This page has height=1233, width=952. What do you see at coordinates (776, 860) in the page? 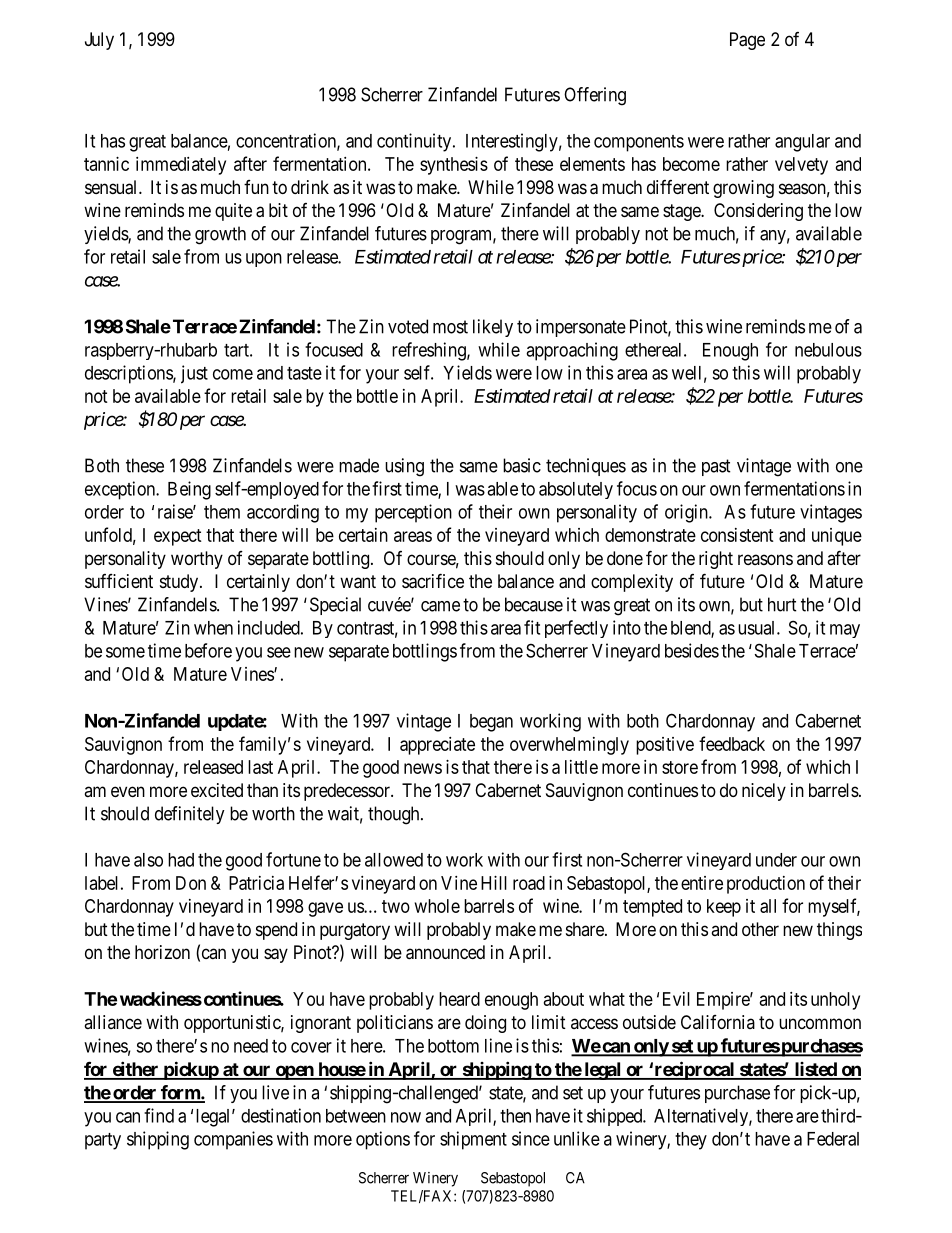
I see `under` at bounding box center [776, 860].
